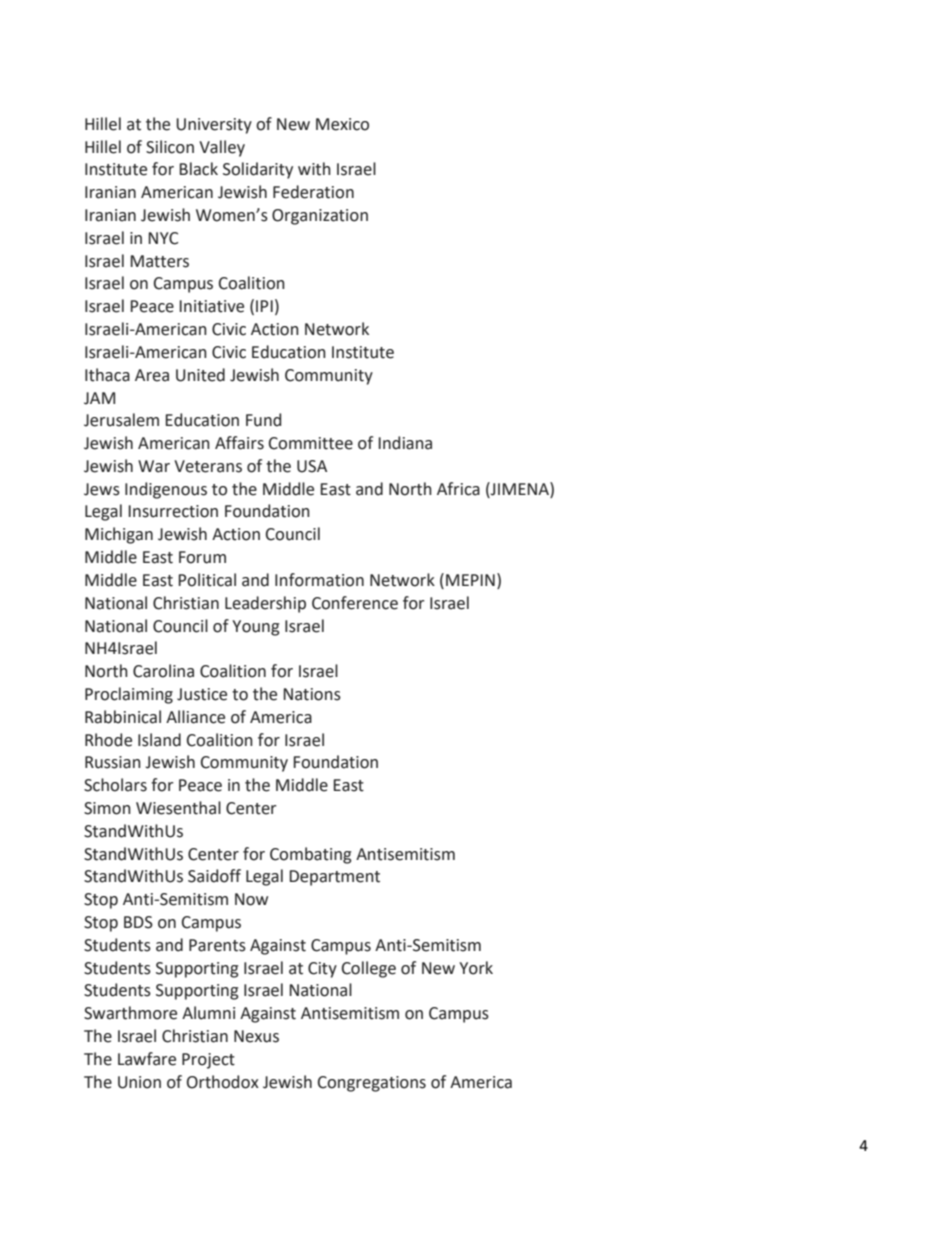 This document has width=952, height=1233. Describe the element at coordinates (342, 124) in the document. I see `Mexico` at that location.
